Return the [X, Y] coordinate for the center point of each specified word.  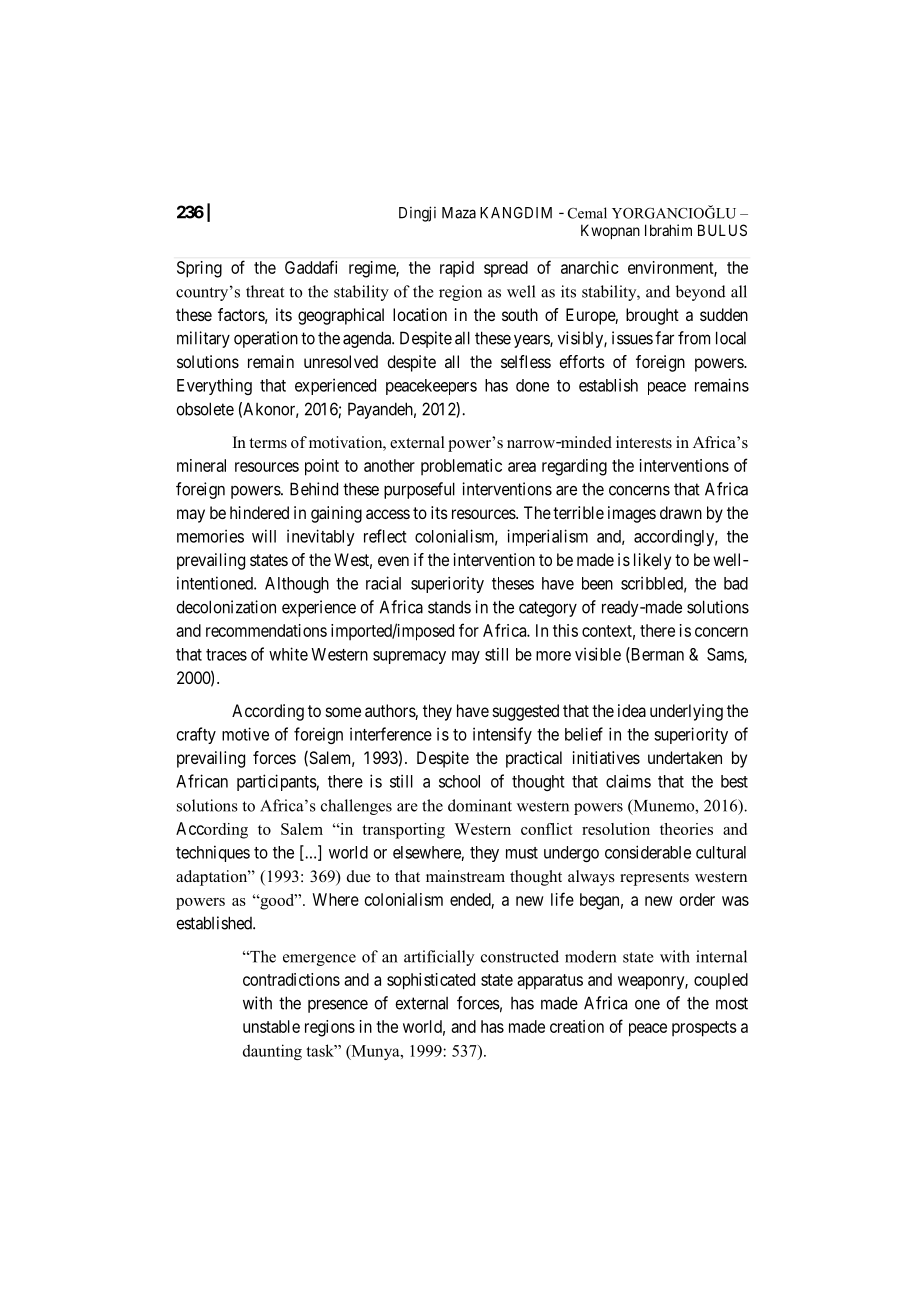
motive [245, 734]
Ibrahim [668, 230]
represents [654, 879]
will [264, 536]
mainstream [465, 876]
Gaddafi [311, 267]
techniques [213, 853]
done [532, 385]
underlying [686, 712]
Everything [214, 386]
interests [644, 442]
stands [449, 607]
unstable [271, 1026]
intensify [502, 735]
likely [652, 561]
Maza [459, 213]
